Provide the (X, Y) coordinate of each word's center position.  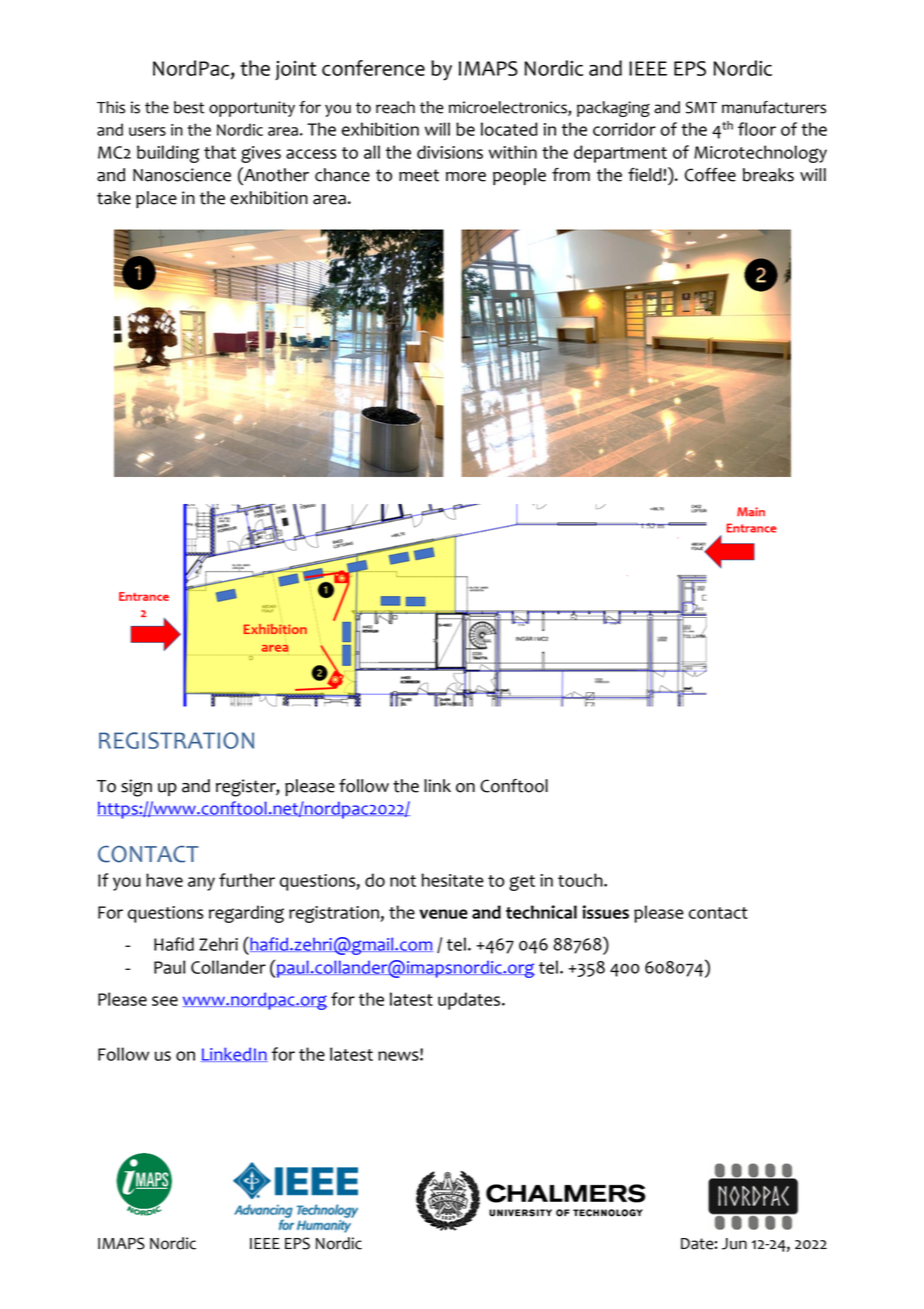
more (466, 177)
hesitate (452, 880)
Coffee (710, 175)
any (201, 884)
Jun (734, 1244)
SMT (701, 107)
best (189, 107)
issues (606, 912)
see (165, 1001)
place (156, 199)
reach (395, 107)
